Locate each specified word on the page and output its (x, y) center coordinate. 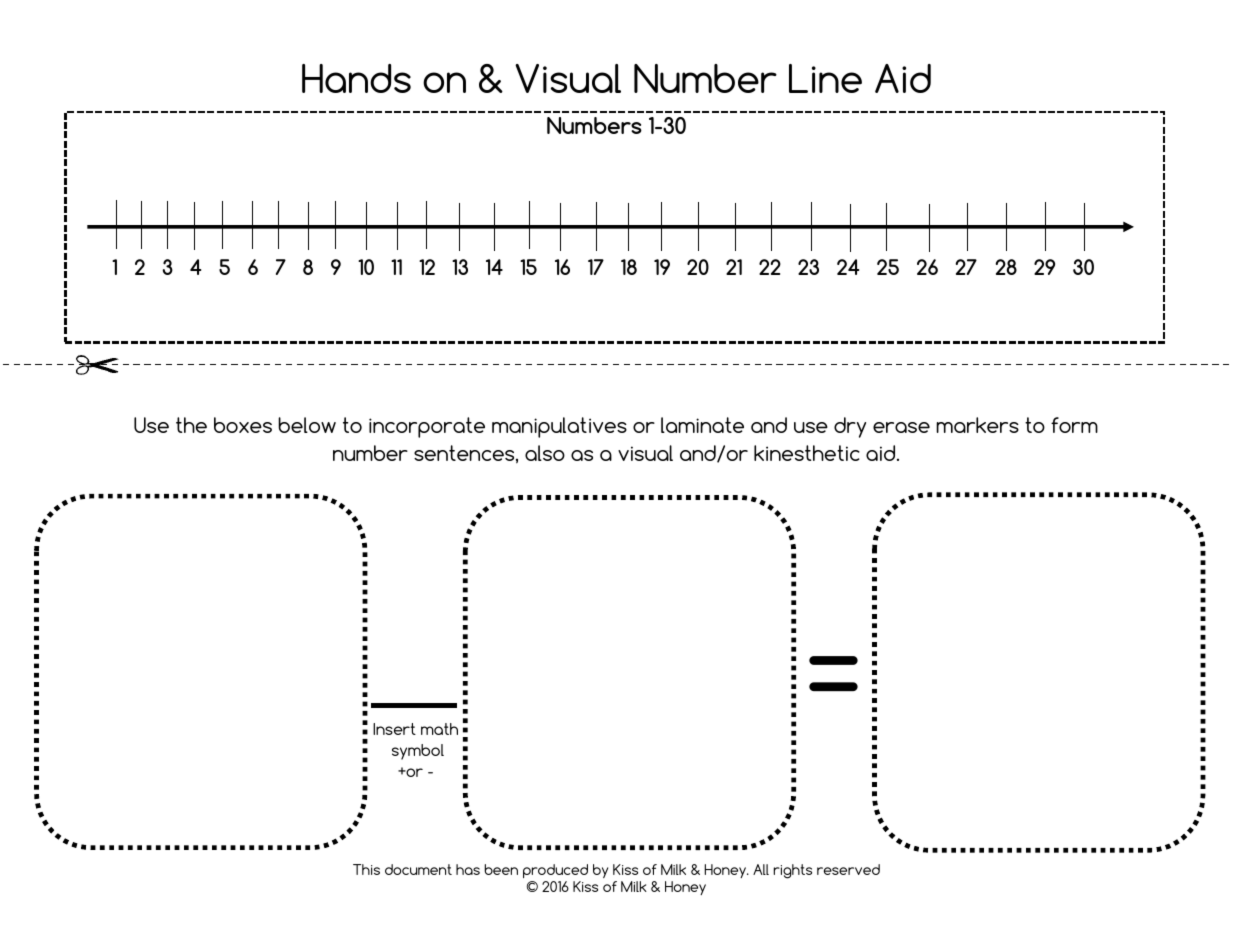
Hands (356, 78)
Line (825, 78)
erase (901, 427)
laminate (702, 425)
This (366, 869)
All (761, 869)
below (307, 425)
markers (977, 425)
